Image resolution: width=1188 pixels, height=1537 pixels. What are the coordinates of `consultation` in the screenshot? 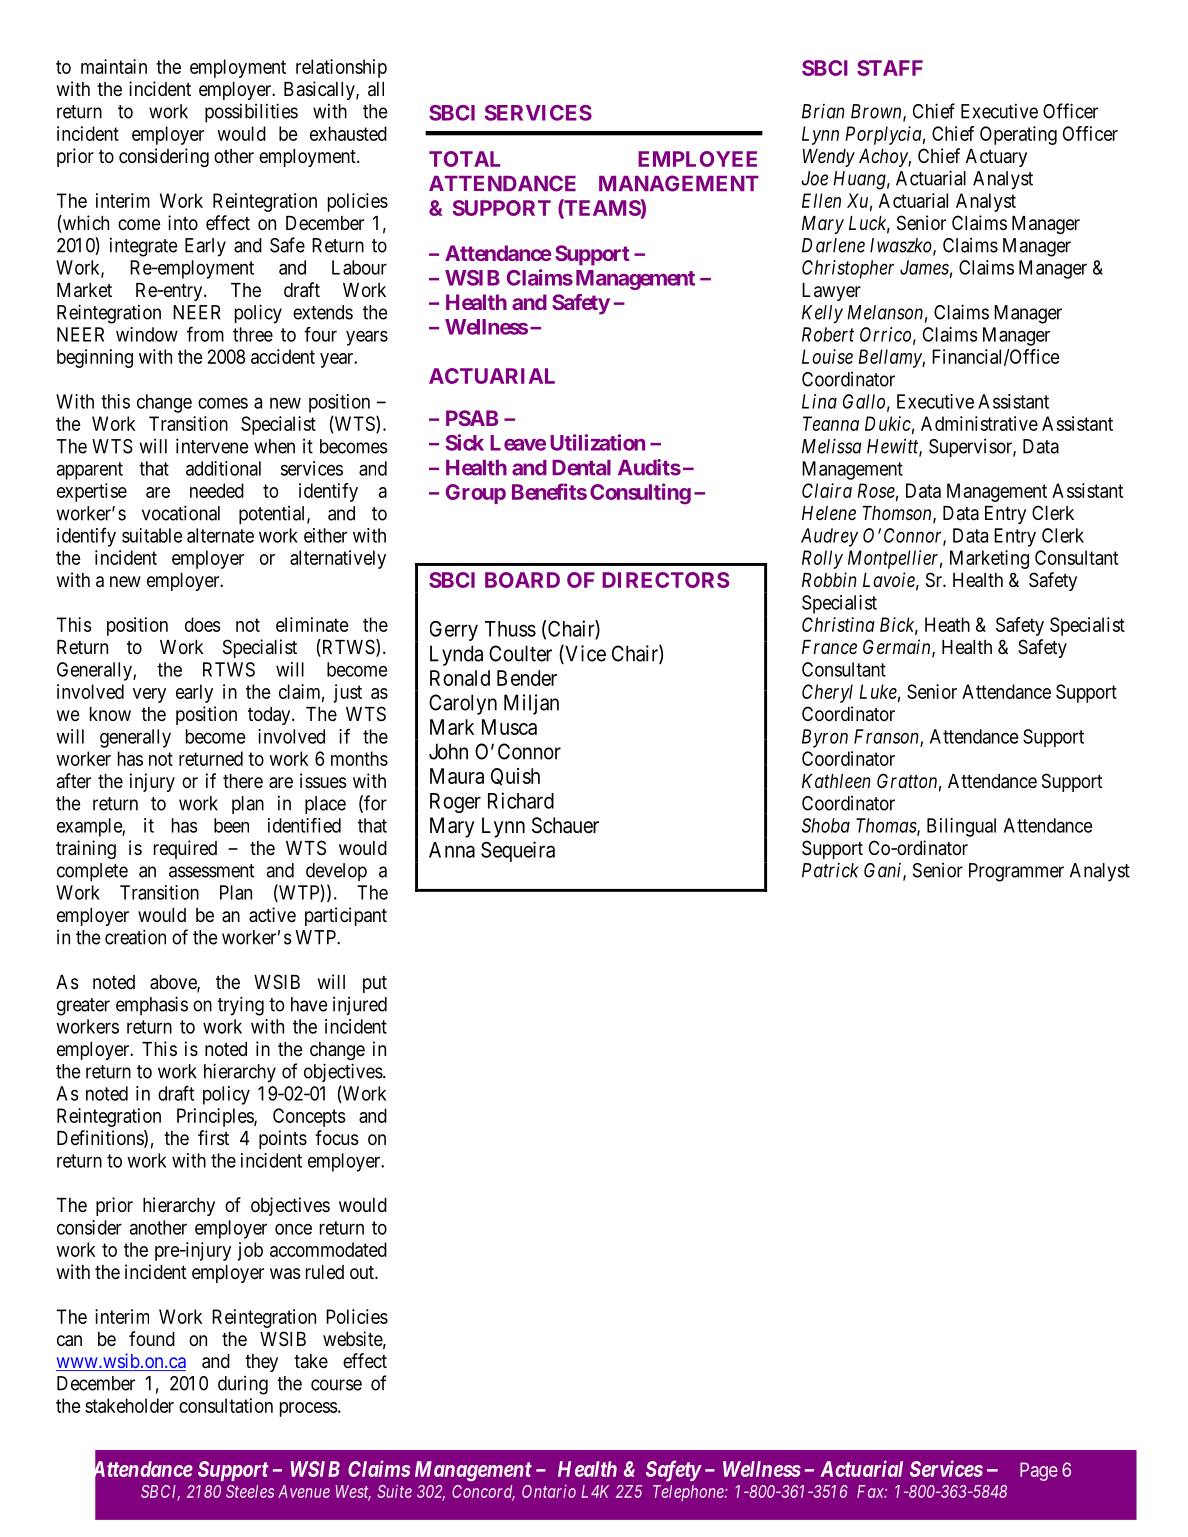 It's located at (226, 1405).
